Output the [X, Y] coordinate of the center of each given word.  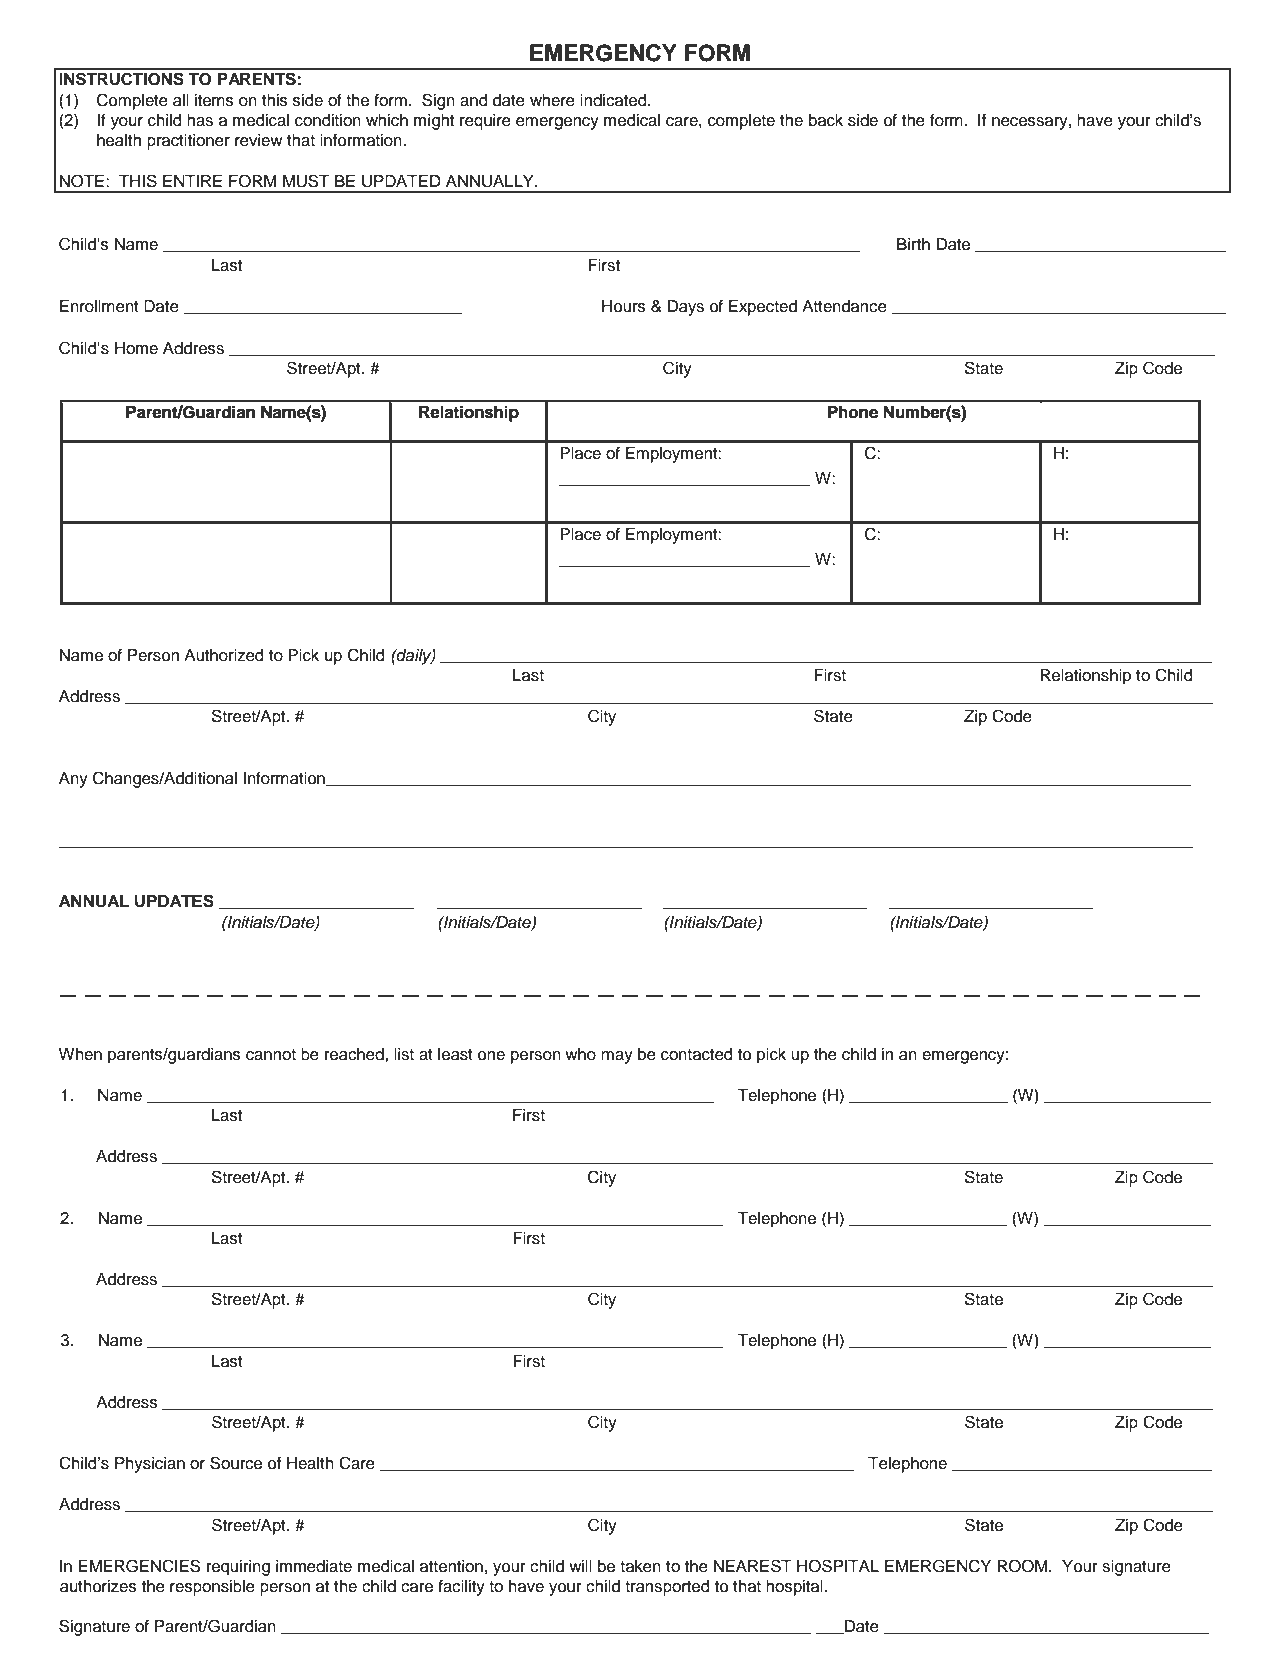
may [617, 1057]
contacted [696, 1054]
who [580, 1054]
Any [73, 780]
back [826, 120]
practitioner [188, 142]
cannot [271, 1055]
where [552, 100]
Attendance [844, 306]
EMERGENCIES [139, 1566]
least [455, 1054]
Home [136, 348]
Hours [624, 306]
